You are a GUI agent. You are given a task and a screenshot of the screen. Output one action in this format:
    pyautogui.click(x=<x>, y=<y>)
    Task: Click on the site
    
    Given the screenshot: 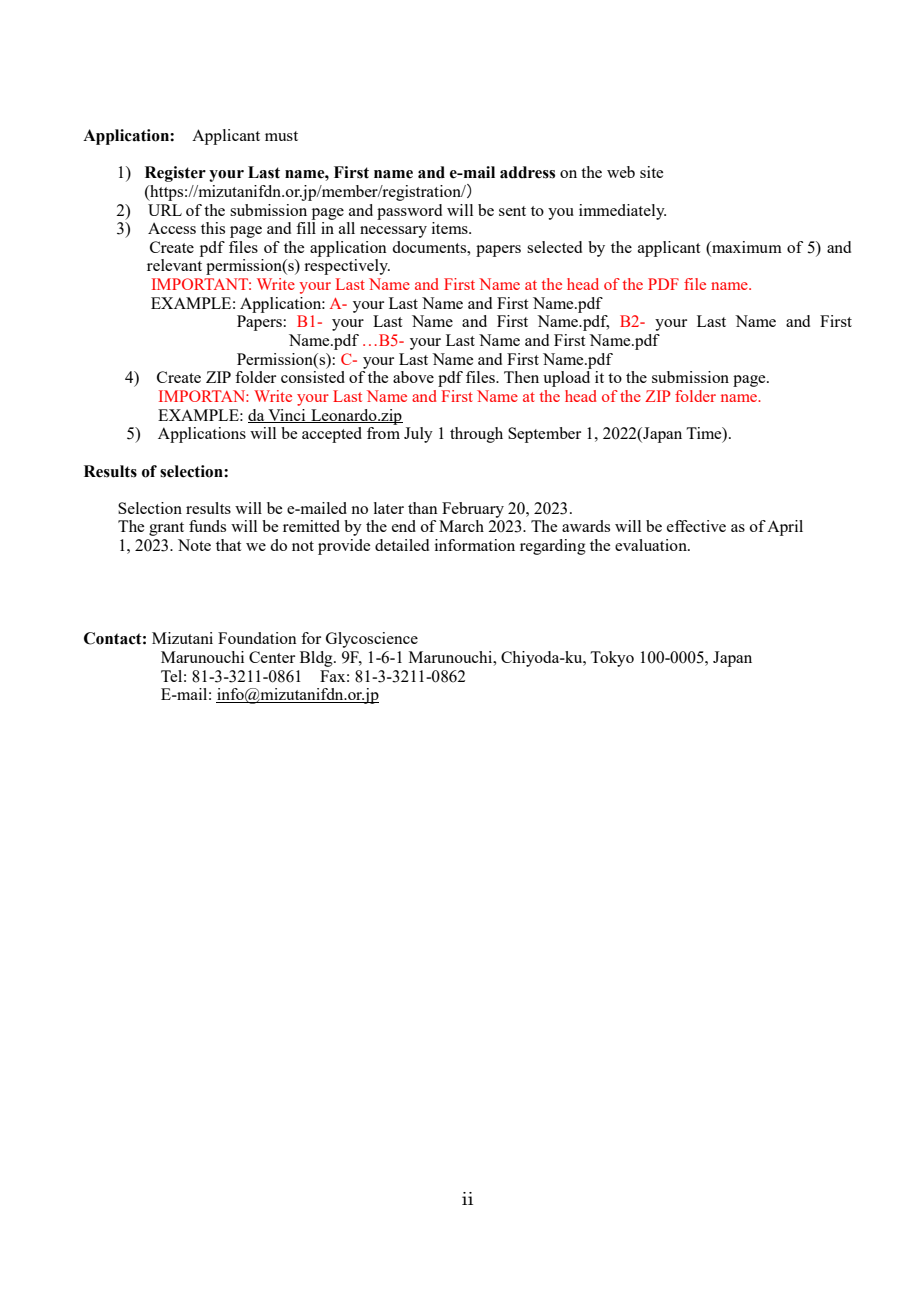 What is the action you would take?
    pyautogui.click(x=651, y=172)
